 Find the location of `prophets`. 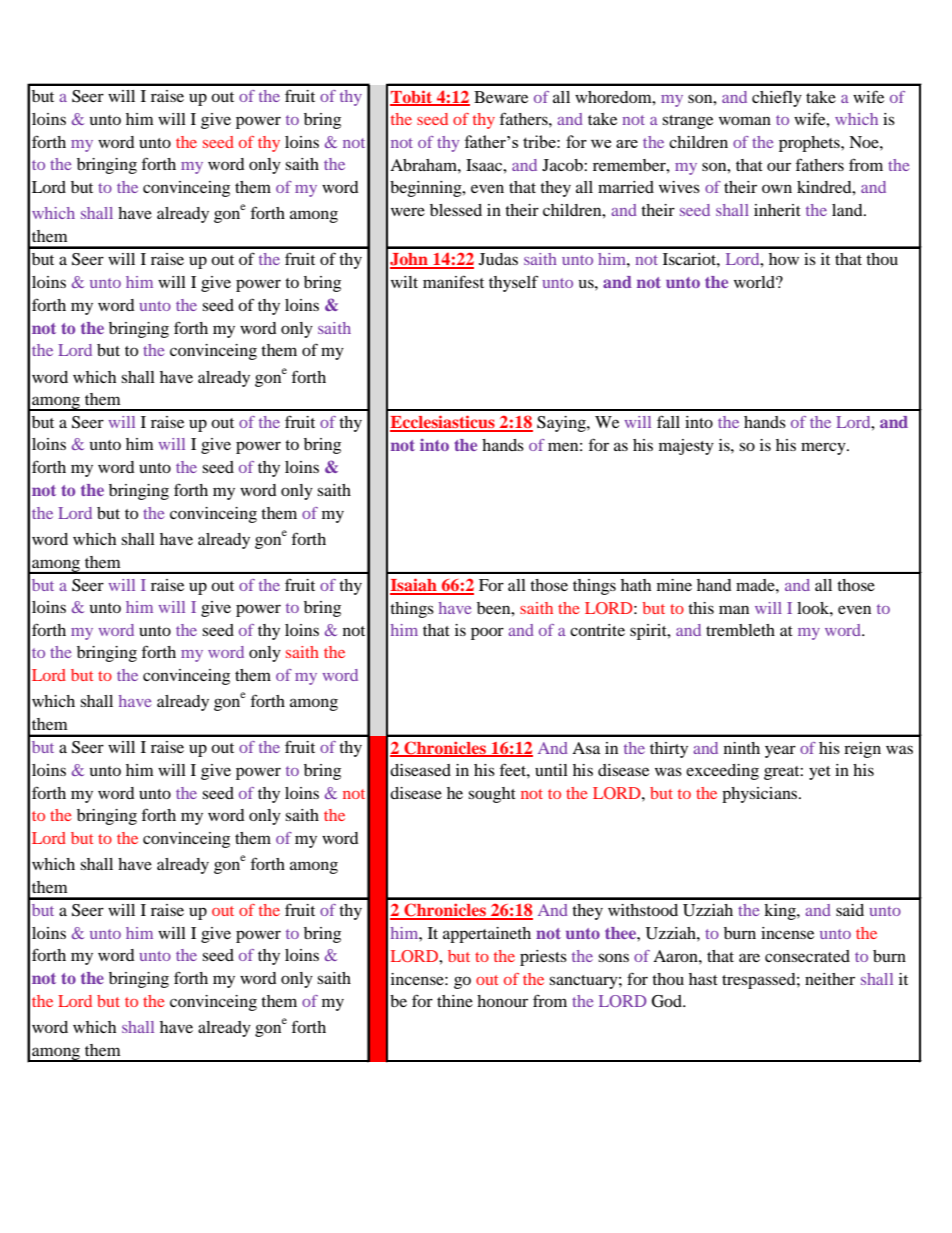

prophets is located at coordinates (810, 144).
